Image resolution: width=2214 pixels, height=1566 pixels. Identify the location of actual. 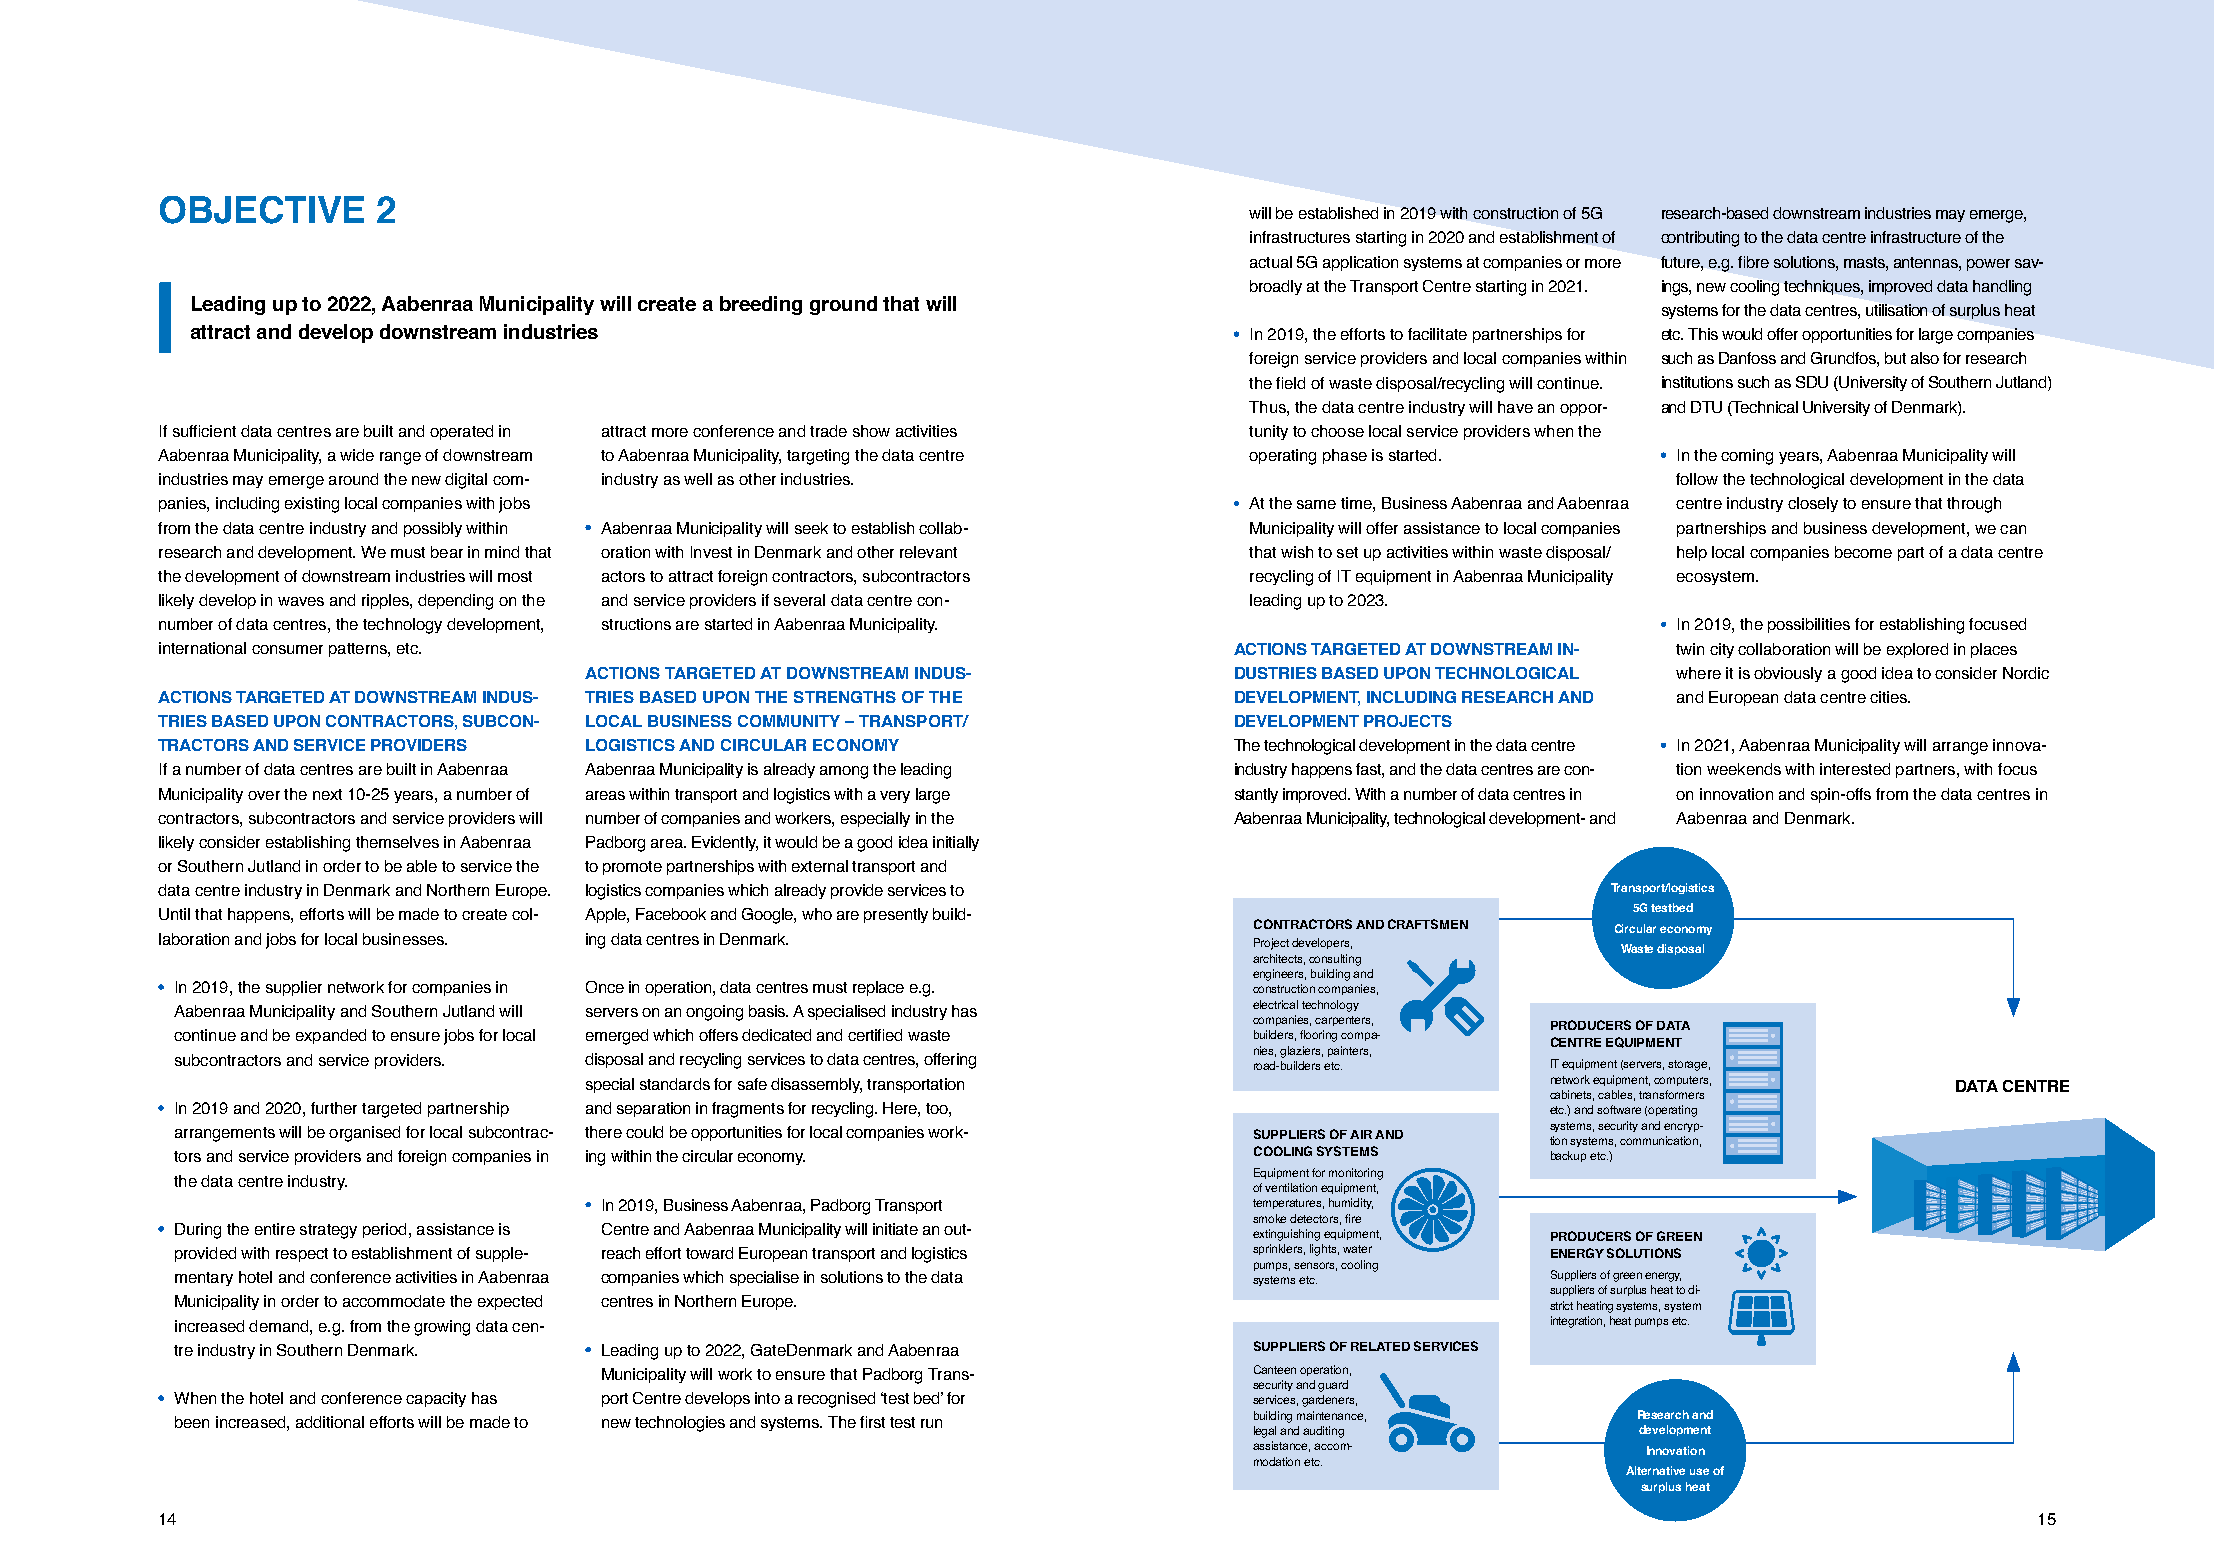
(1271, 262).
